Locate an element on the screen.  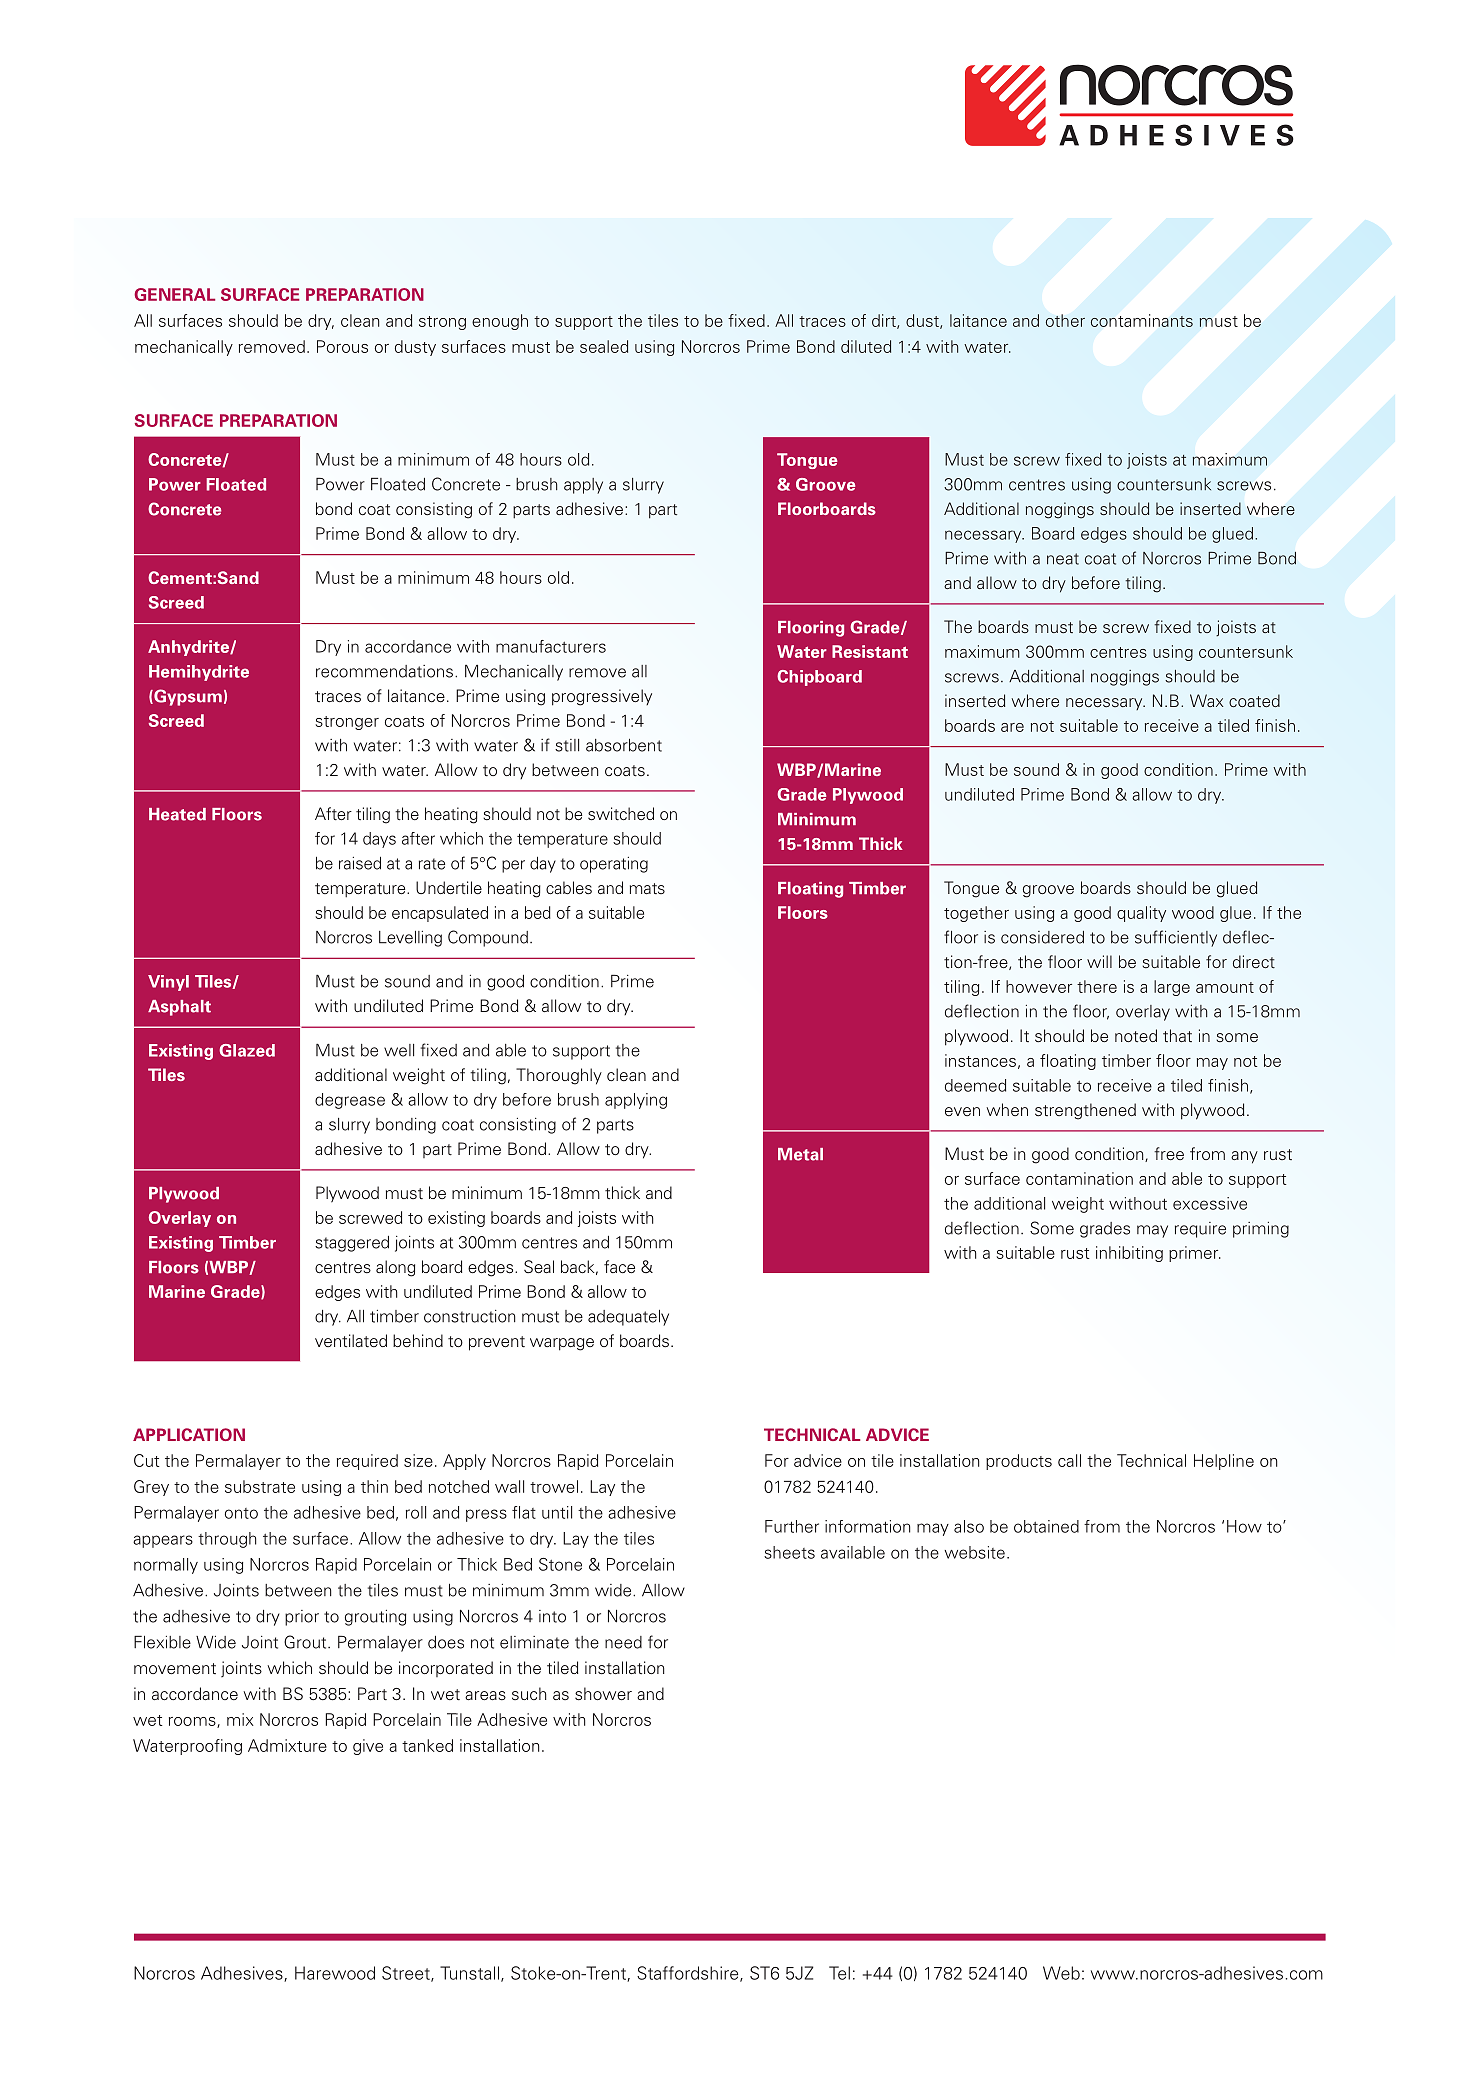
quality is located at coordinates (1141, 914).
